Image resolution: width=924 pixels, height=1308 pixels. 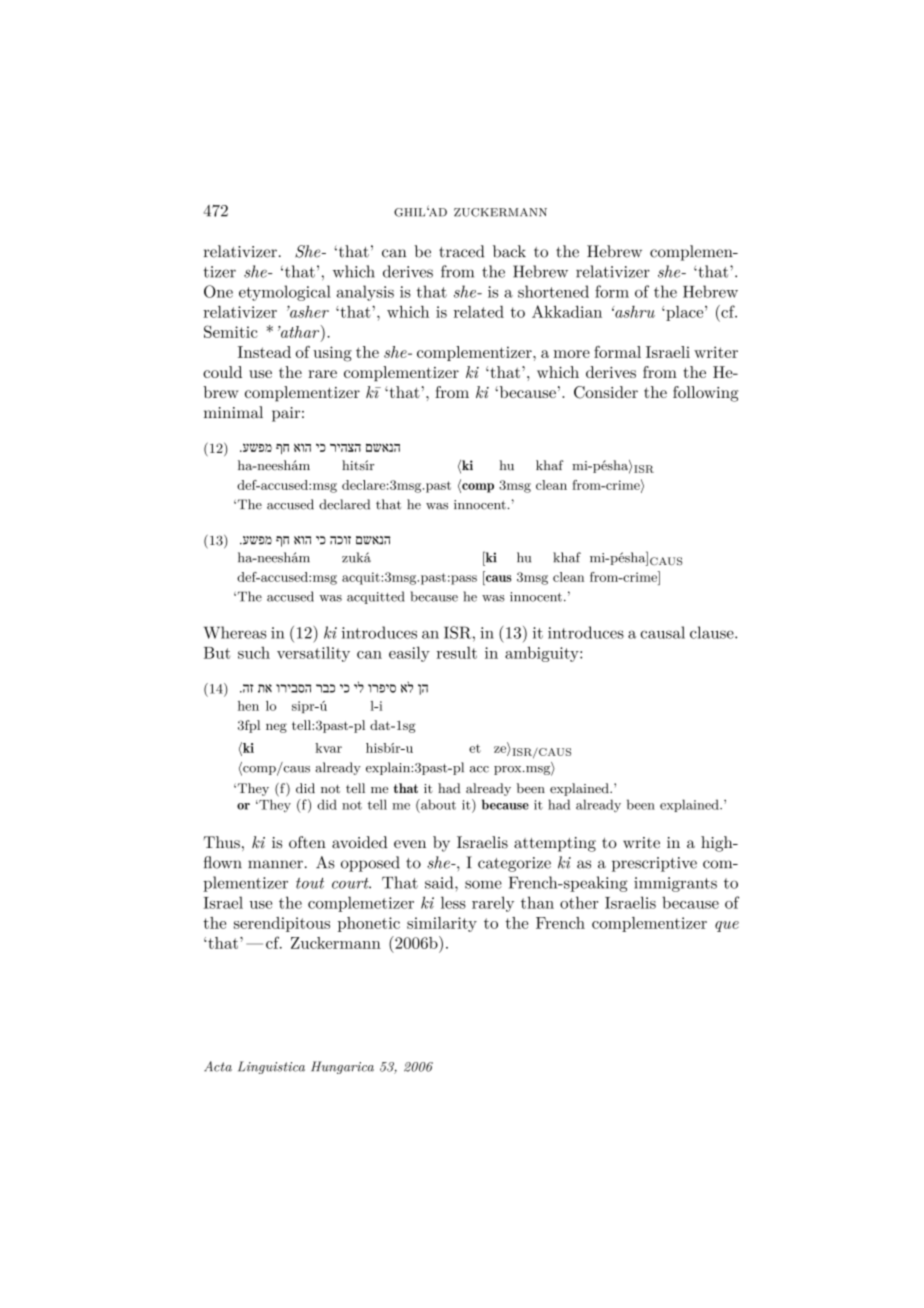 What do you see at coordinates (705, 394) in the screenshot?
I see `following` at bounding box center [705, 394].
